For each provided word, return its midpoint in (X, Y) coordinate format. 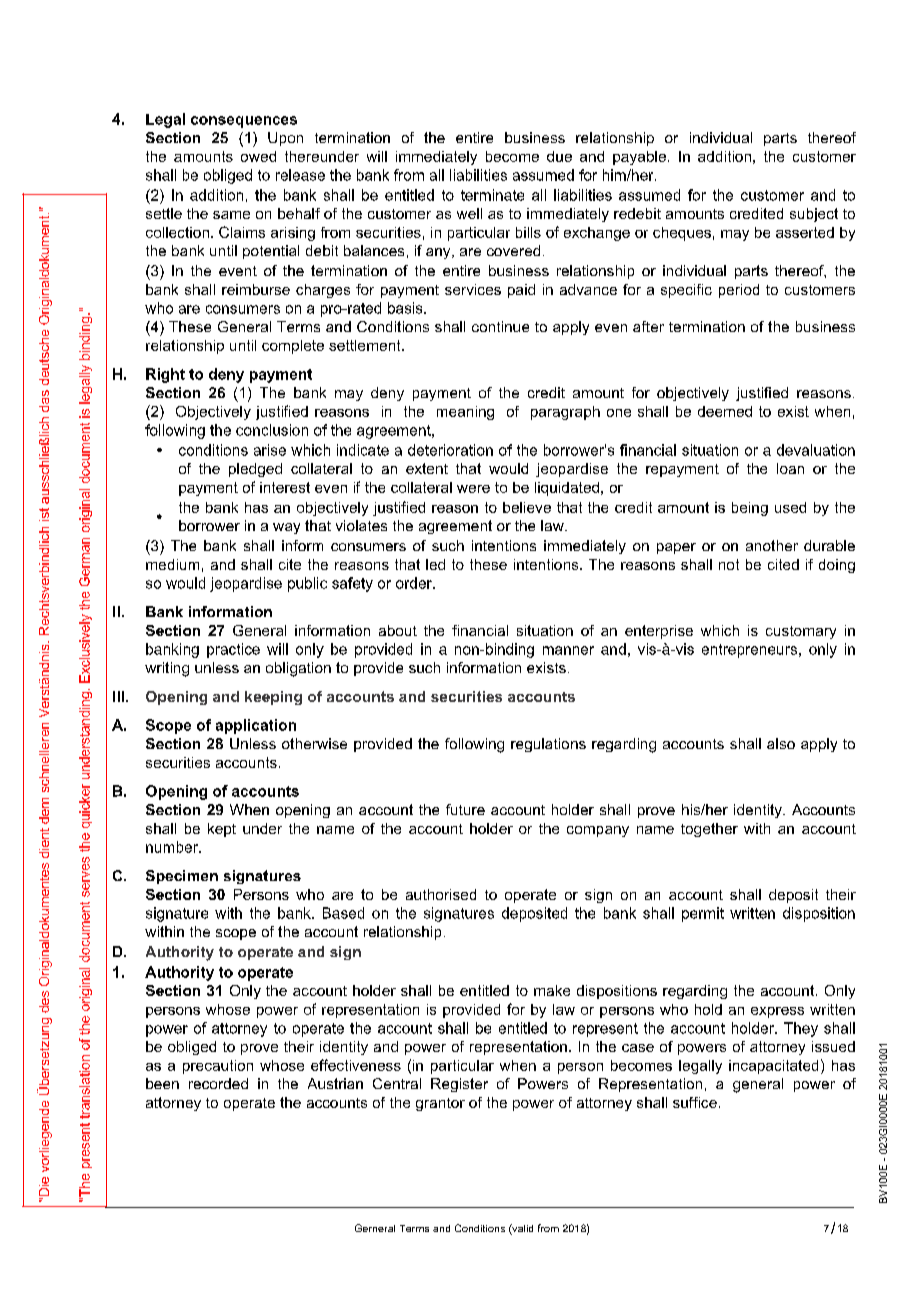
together (709, 830)
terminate (492, 195)
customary (801, 632)
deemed (725, 411)
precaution (218, 1067)
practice (233, 650)
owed (258, 156)
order (415, 583)
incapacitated (773, 1067)
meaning (465, 413)
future (465, 809)
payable (639, 158)
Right (165, 375)
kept (222, 830)
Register (459, 1085)
